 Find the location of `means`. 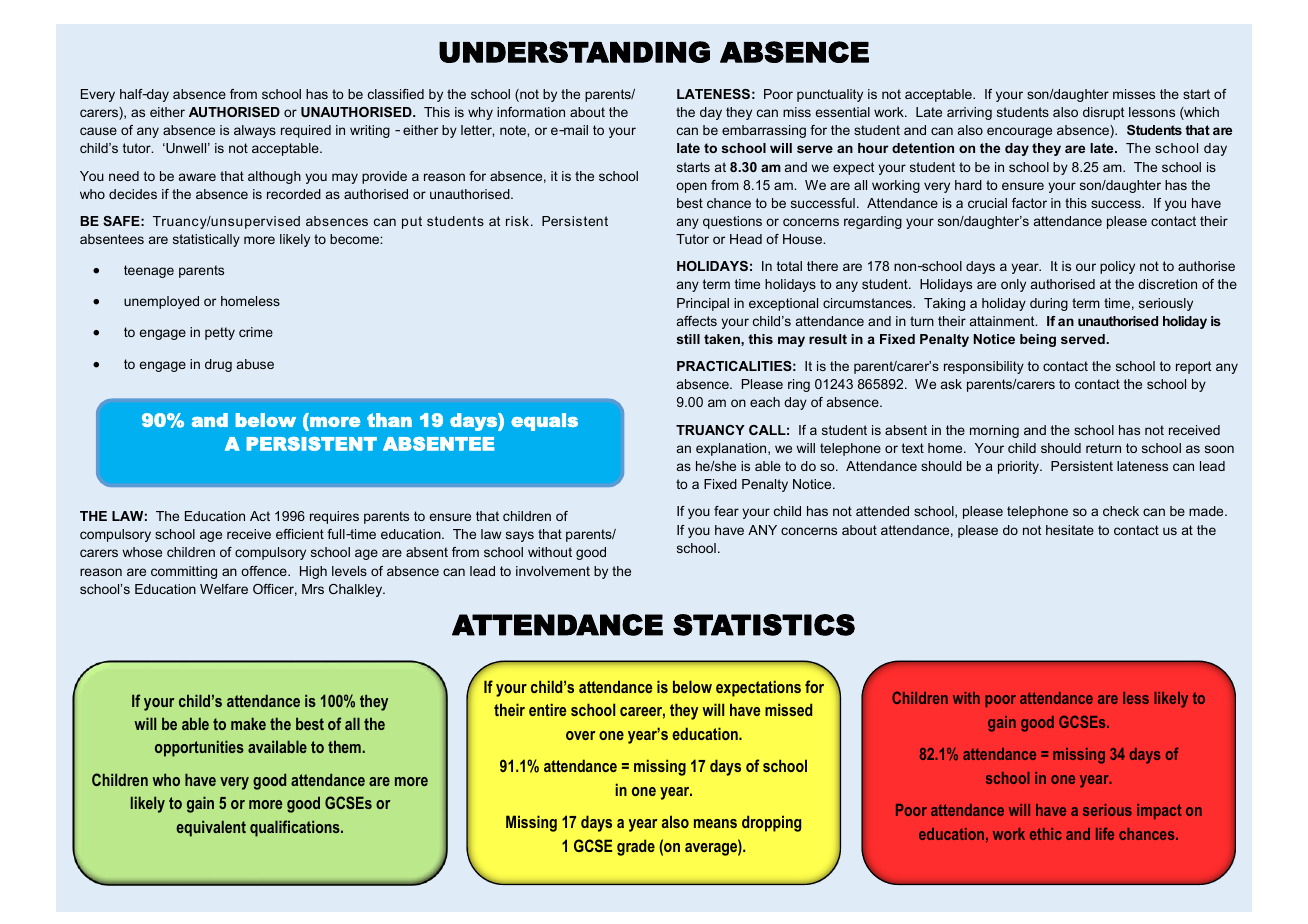

means is located at coordinates (715, 823).
